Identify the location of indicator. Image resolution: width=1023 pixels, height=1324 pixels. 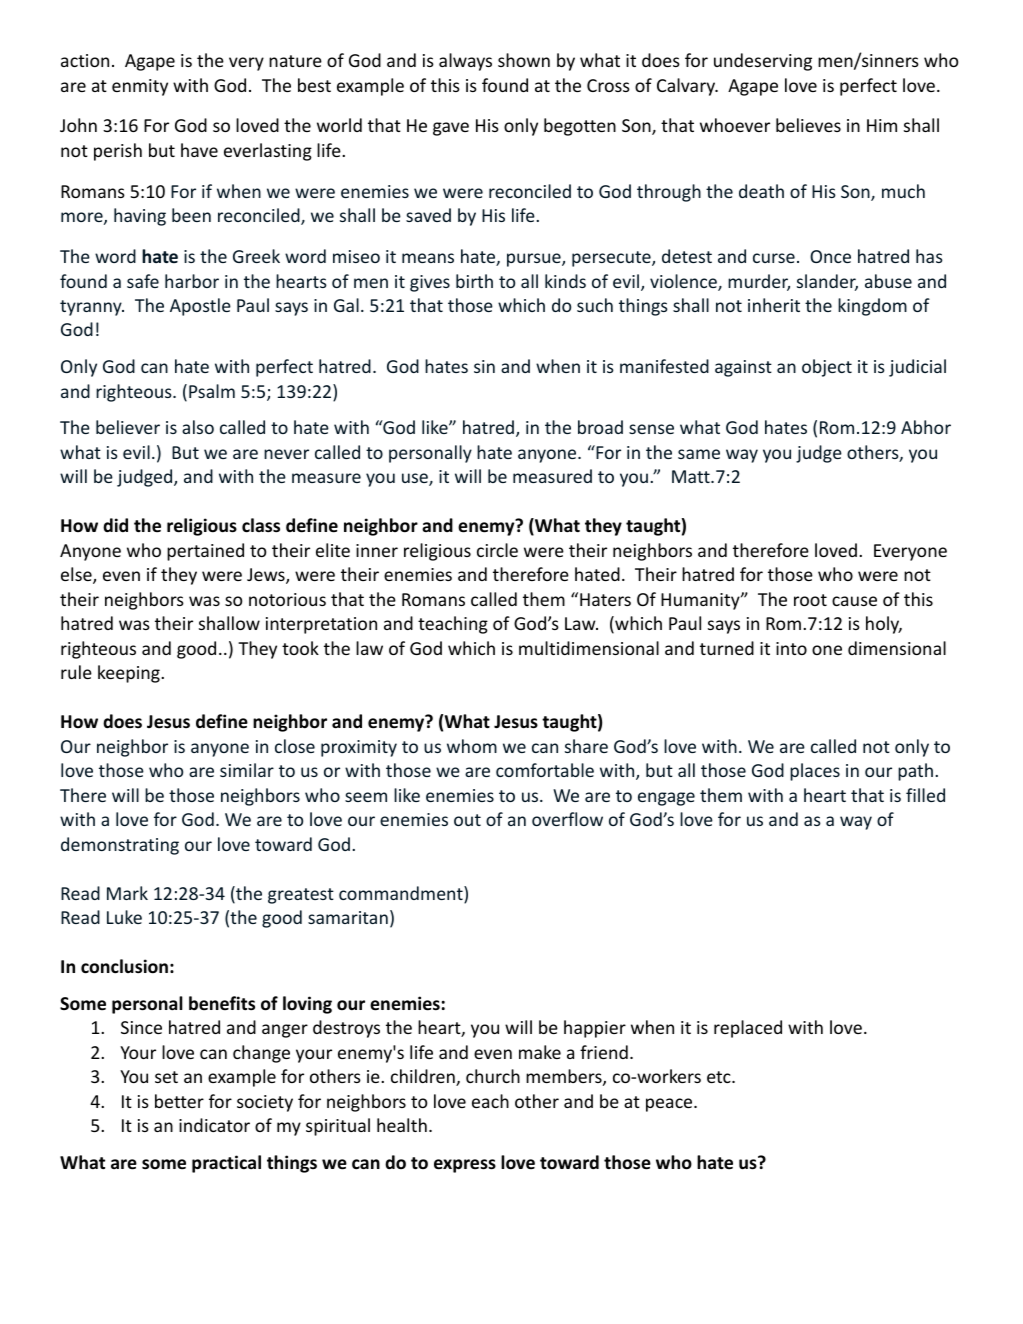
(214, 1125).
